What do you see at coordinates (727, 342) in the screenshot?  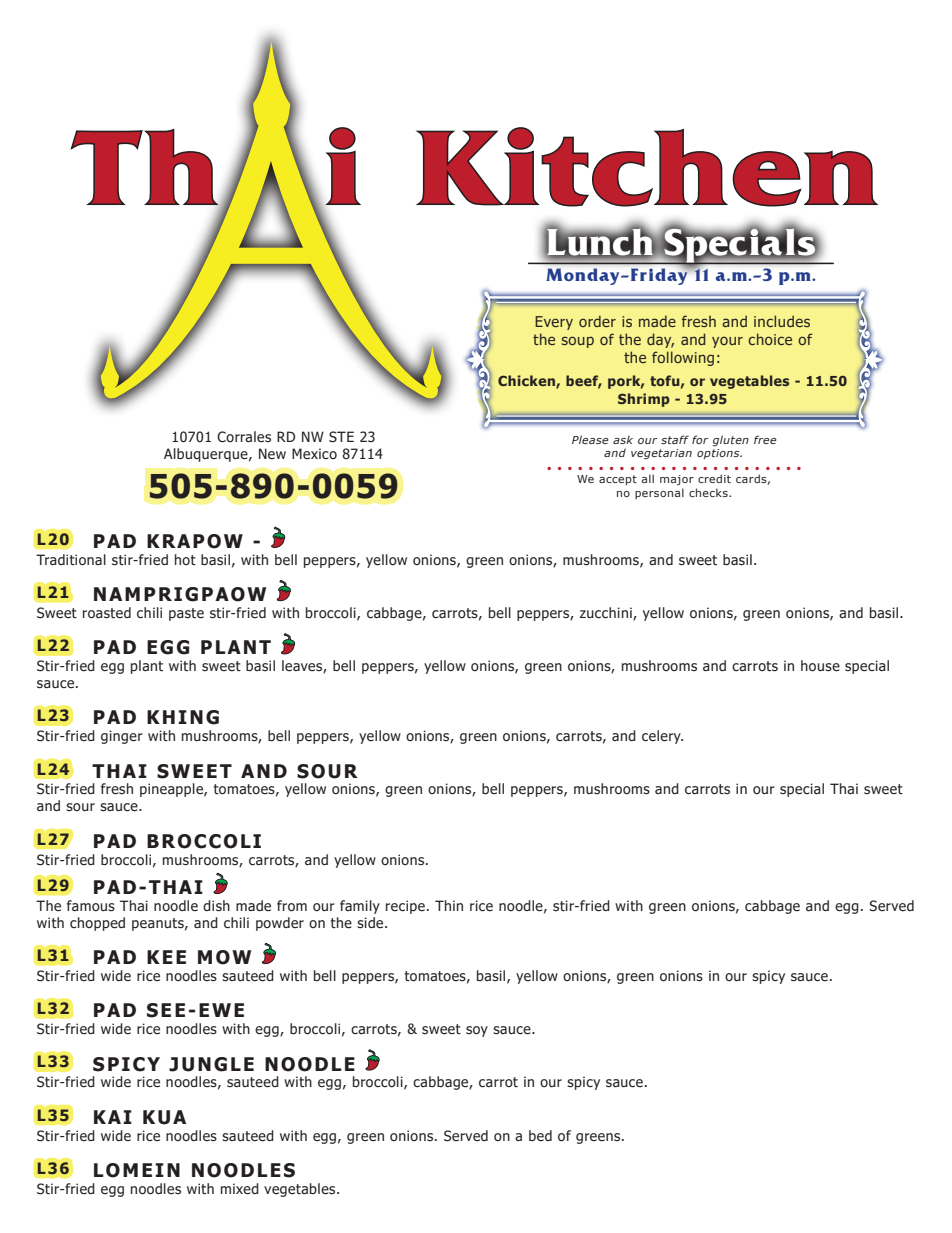 I see `your` at bounding box center [727, 342].
